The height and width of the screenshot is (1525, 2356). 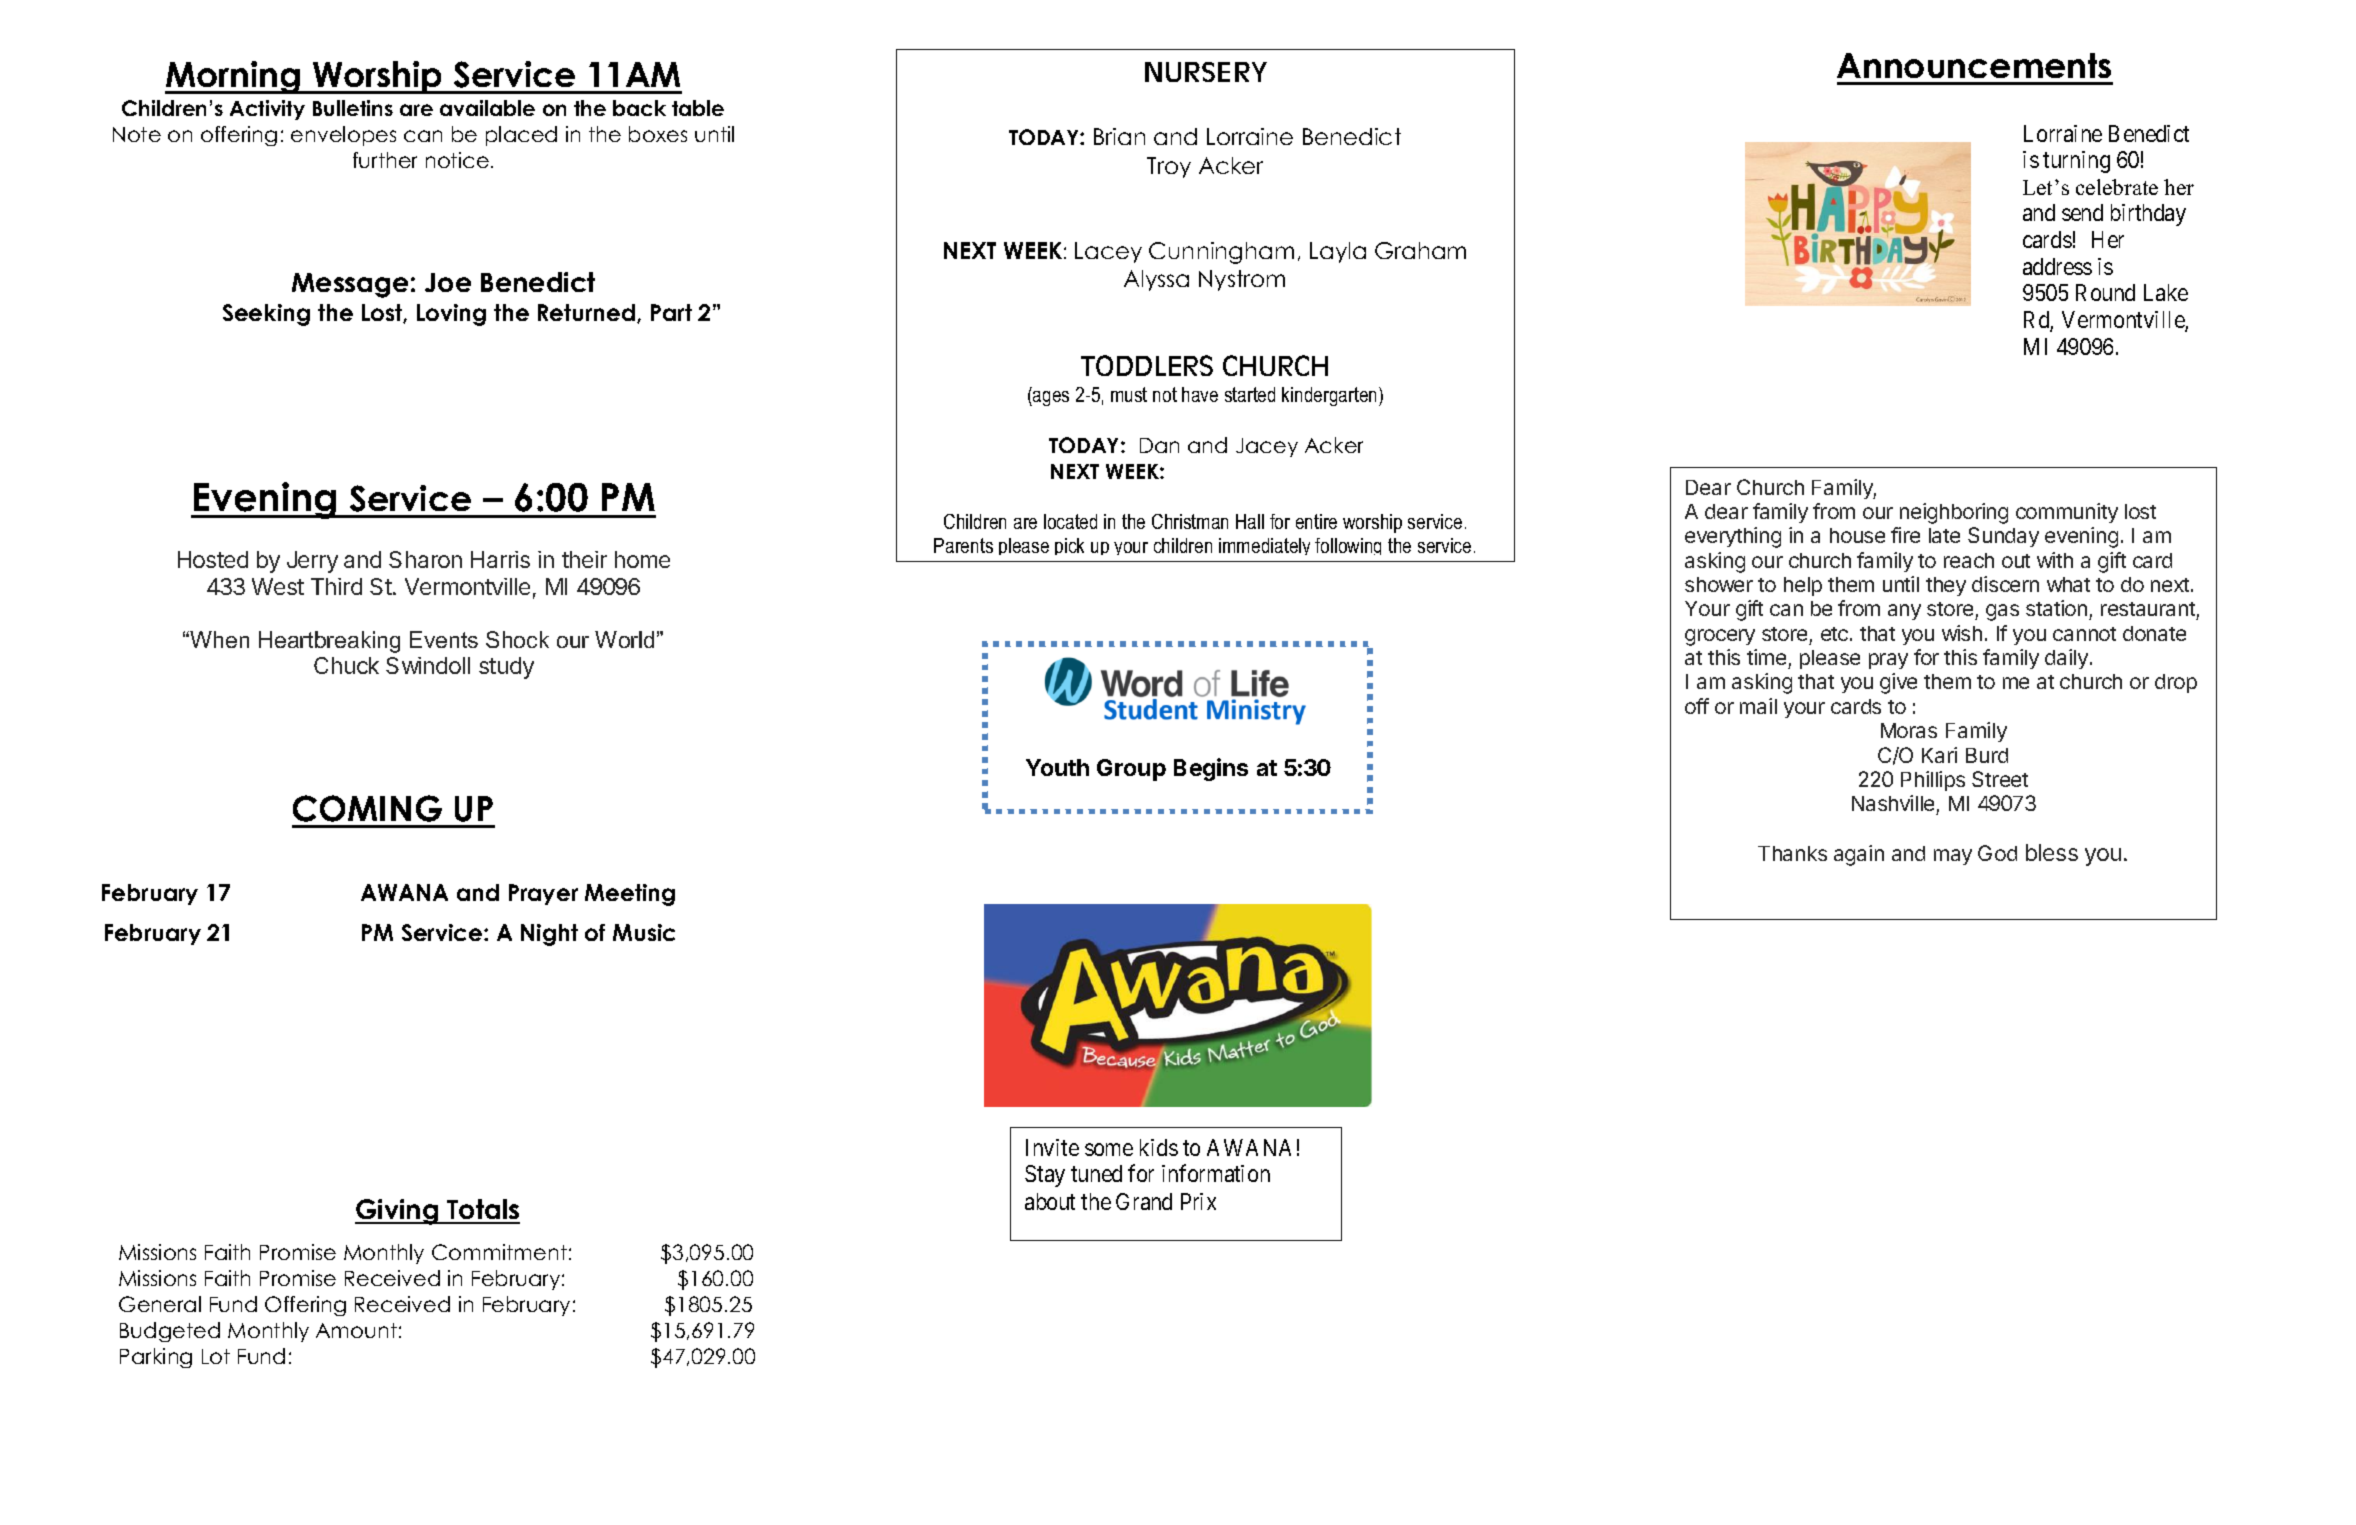 I want to click on Announcements, so click(x=1974, y=65).
